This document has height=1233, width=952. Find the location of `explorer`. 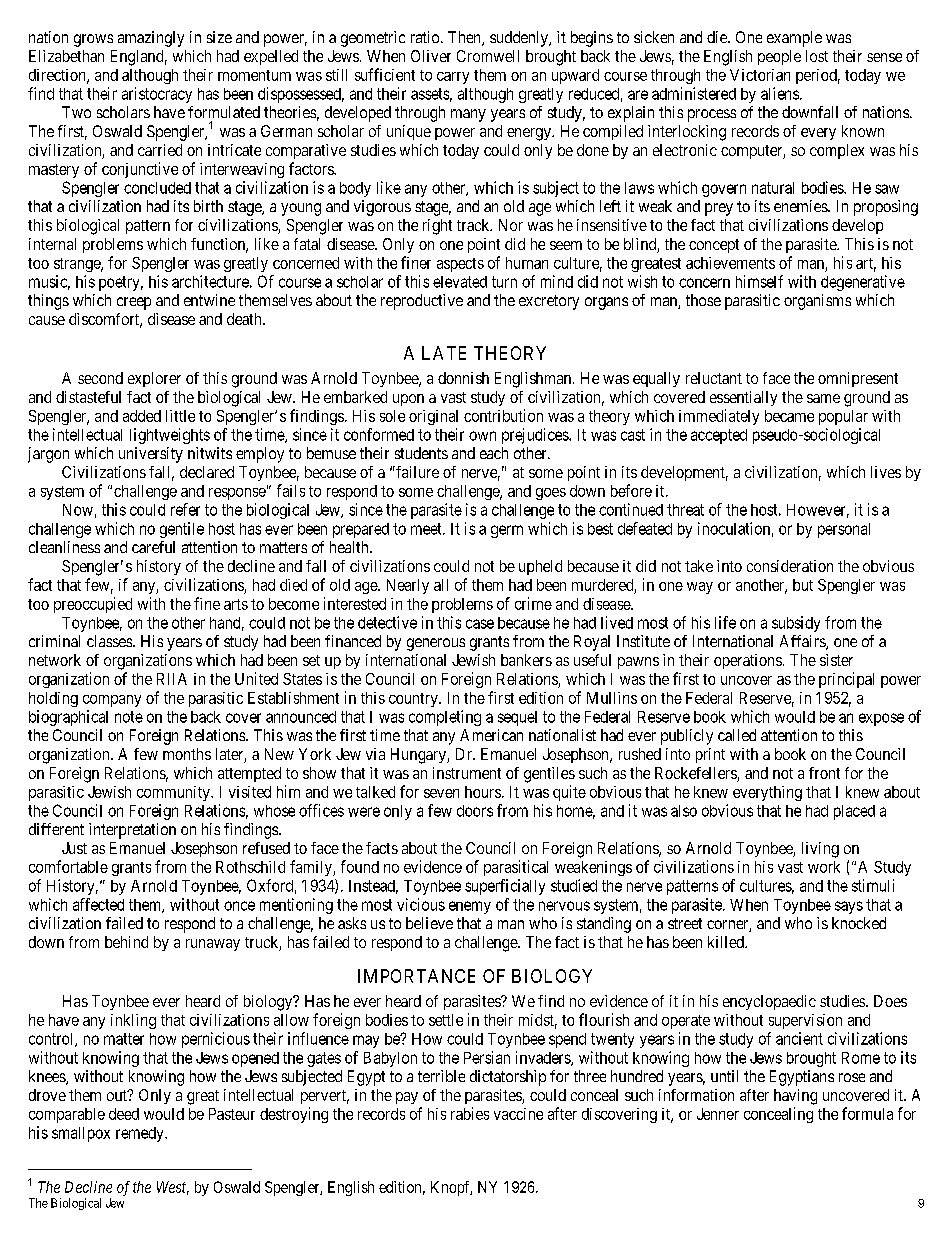

explorer is located at coordinates (154, 379).
